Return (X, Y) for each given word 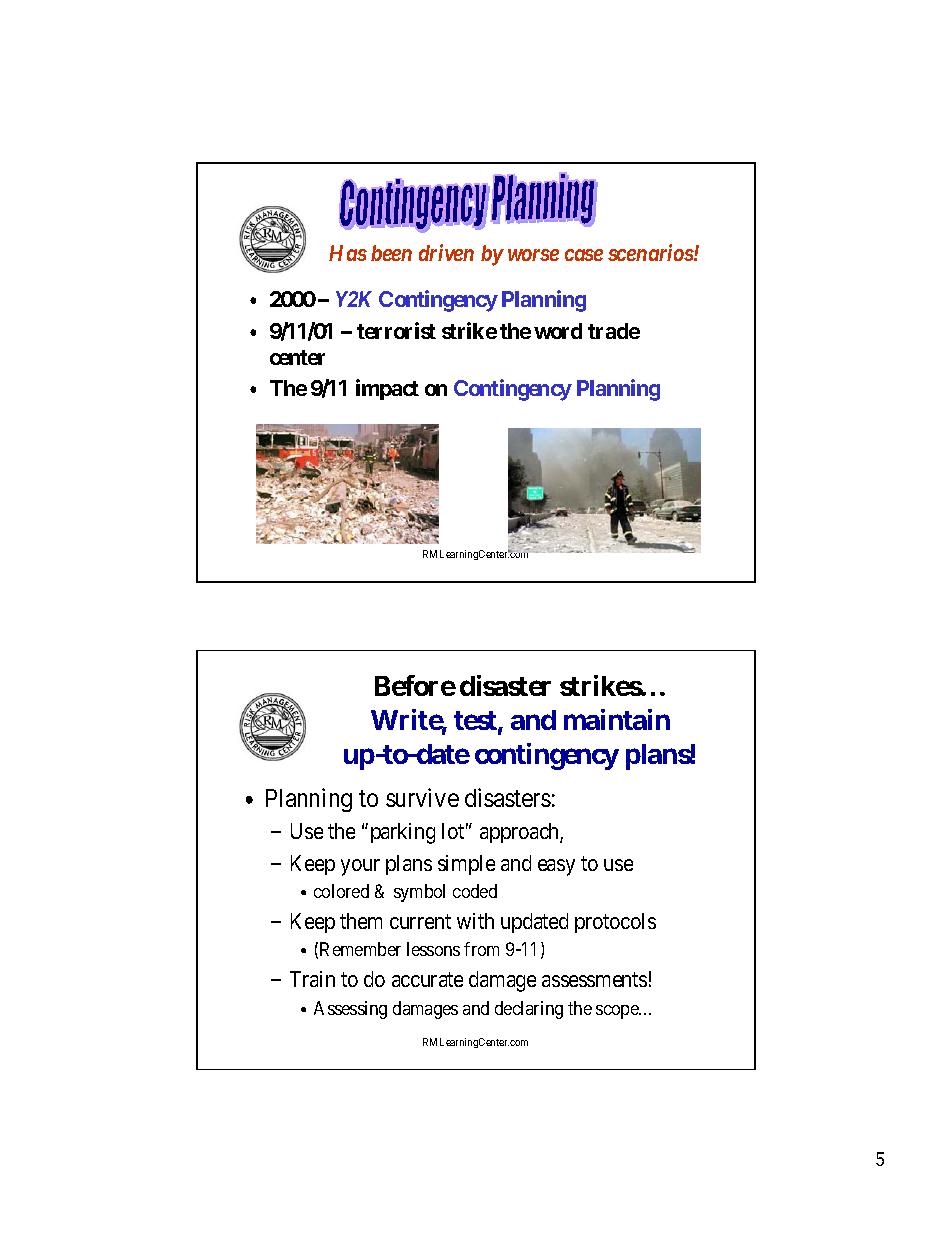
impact (387, 389)
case (584, 255)
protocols (615, 923)
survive (422, 797)
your (360, 867)
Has (348, 253)
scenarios (651, 252)
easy (556, 867)
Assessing (350, 1010)
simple (466, 865)
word (558, 331)
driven (446, 252)
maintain (617, 719)
